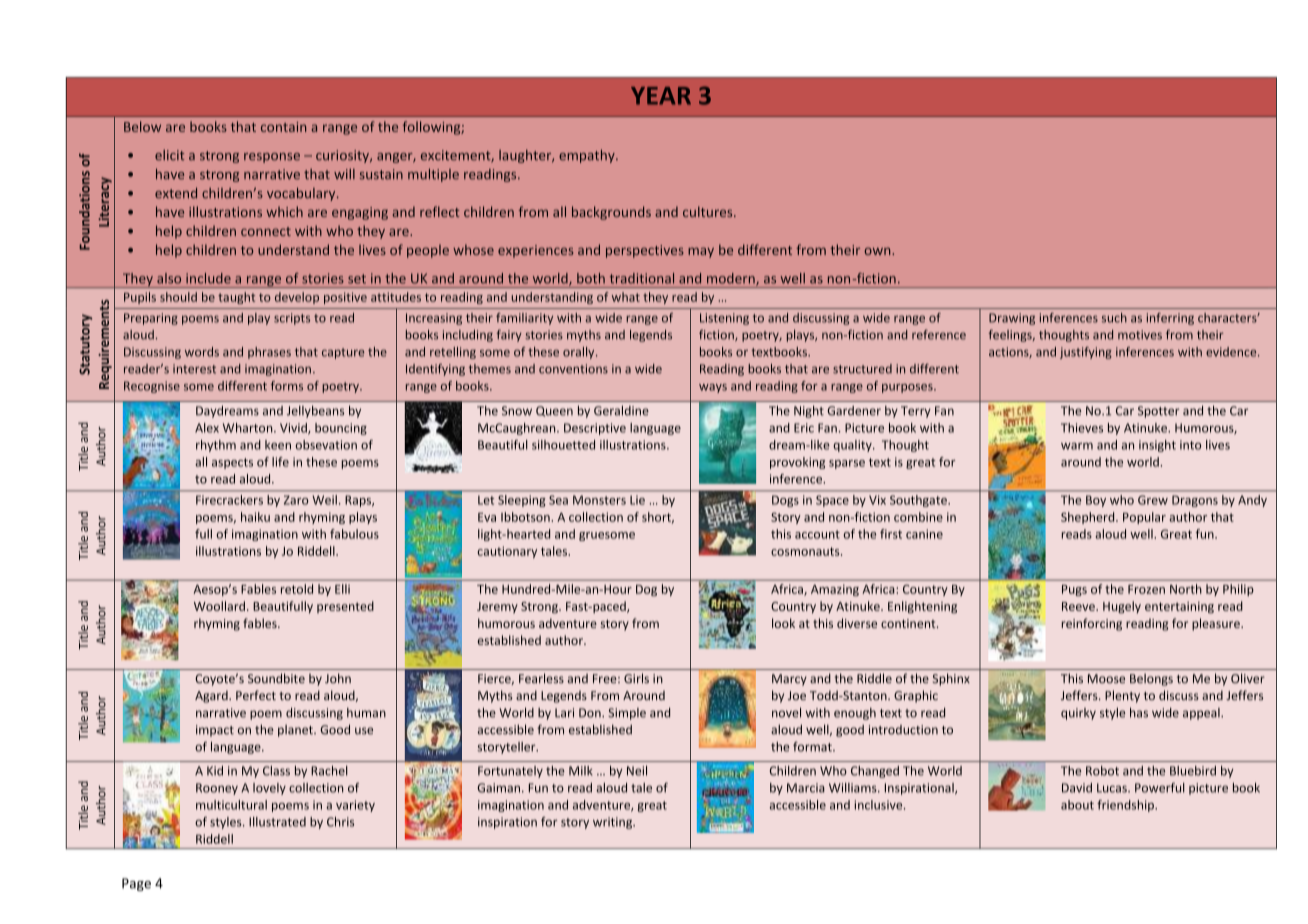 The height and width of the page is (924, 1308). Describe the element at coordinates (637, 500) in the page. I see `Lie` at that location.
